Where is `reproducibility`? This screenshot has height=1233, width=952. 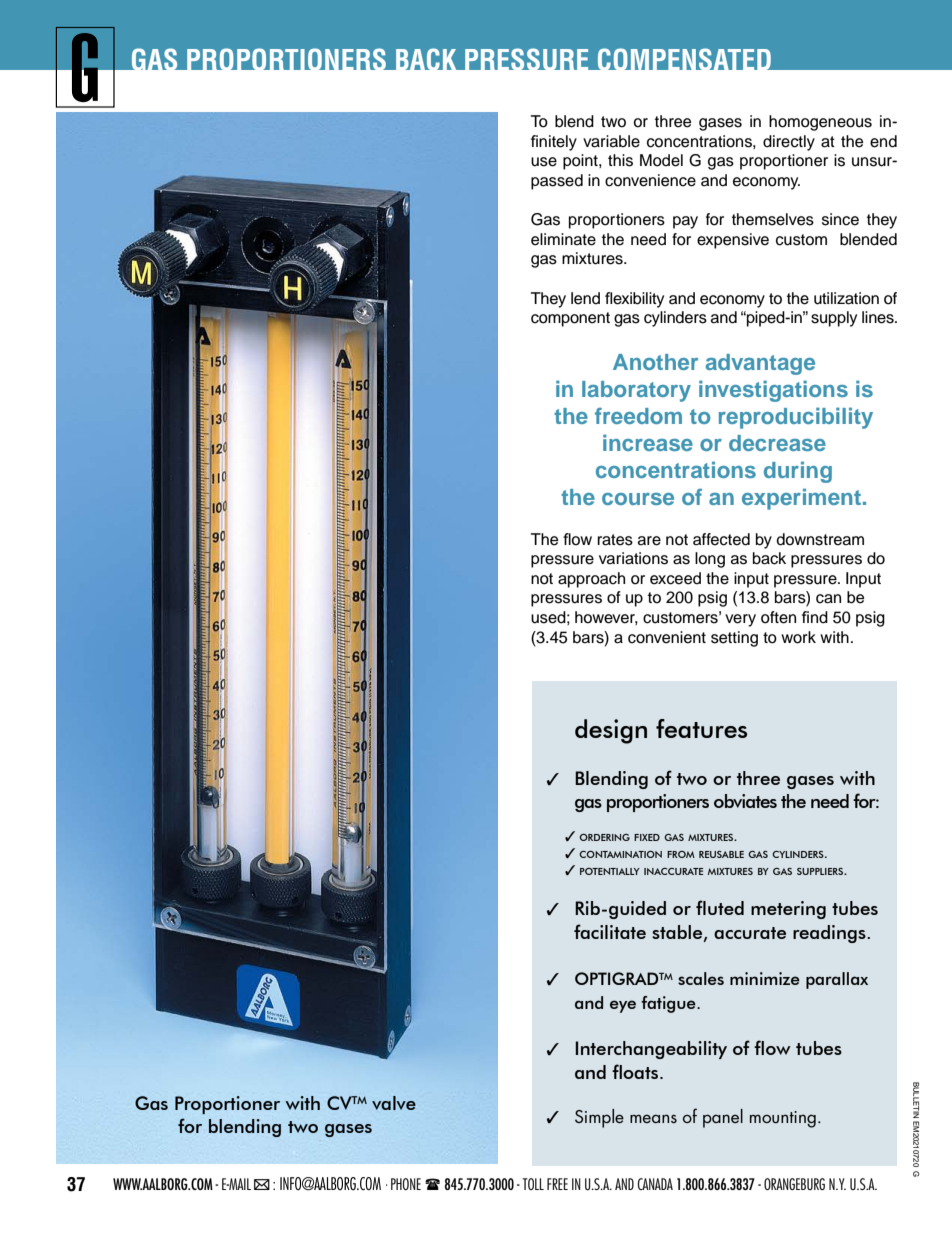
reproducibility is located at coordinates (796, 418).
